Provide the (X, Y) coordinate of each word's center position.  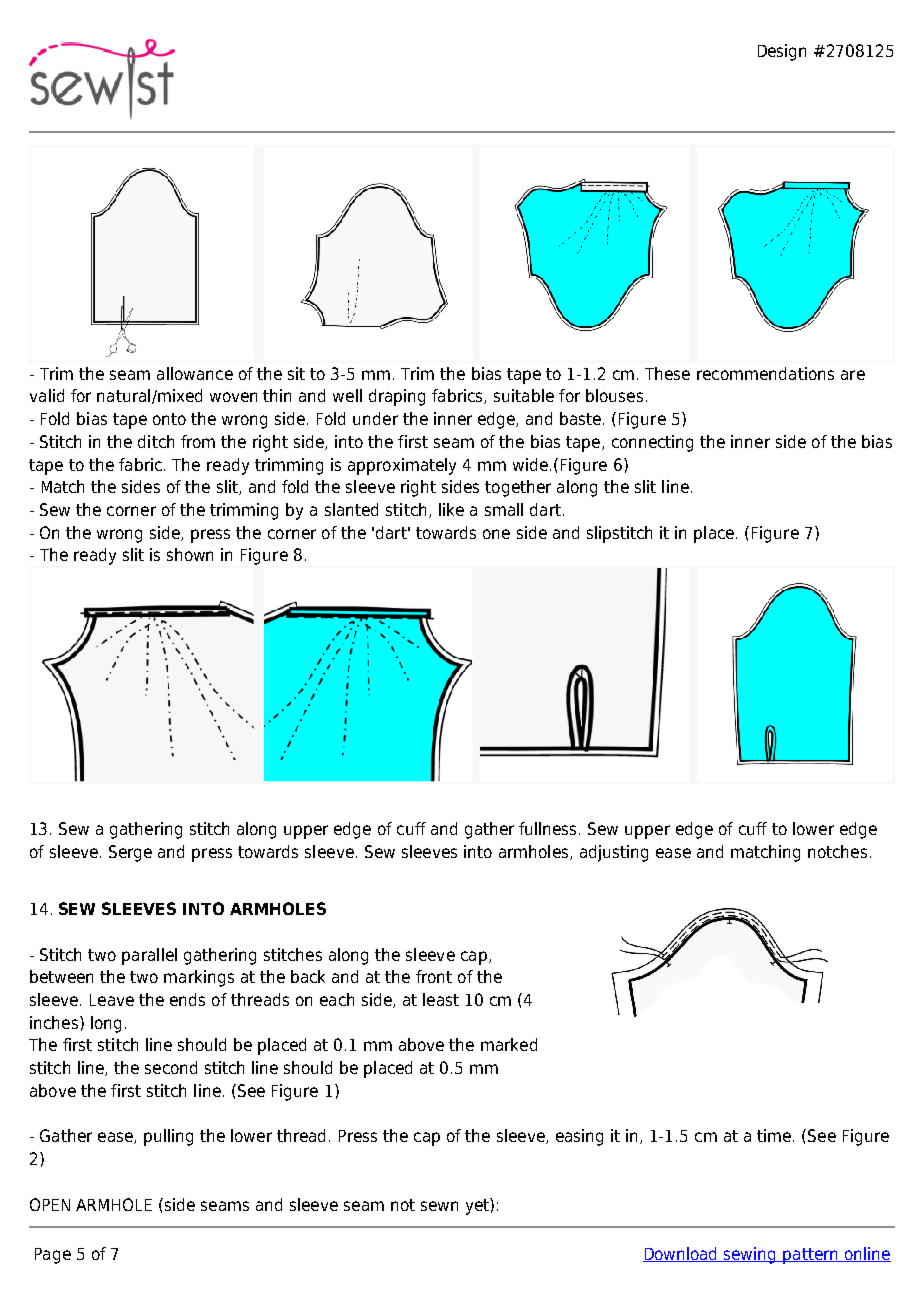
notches (837, 851)
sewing (750, 1255)
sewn (439, 1206)
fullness (549, 828)
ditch (156, 441)
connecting (652, 443)
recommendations (765, 373)
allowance (195, 373)
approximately (402, 466)
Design (782, 52)
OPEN (50, 1204)
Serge (130, 853)
